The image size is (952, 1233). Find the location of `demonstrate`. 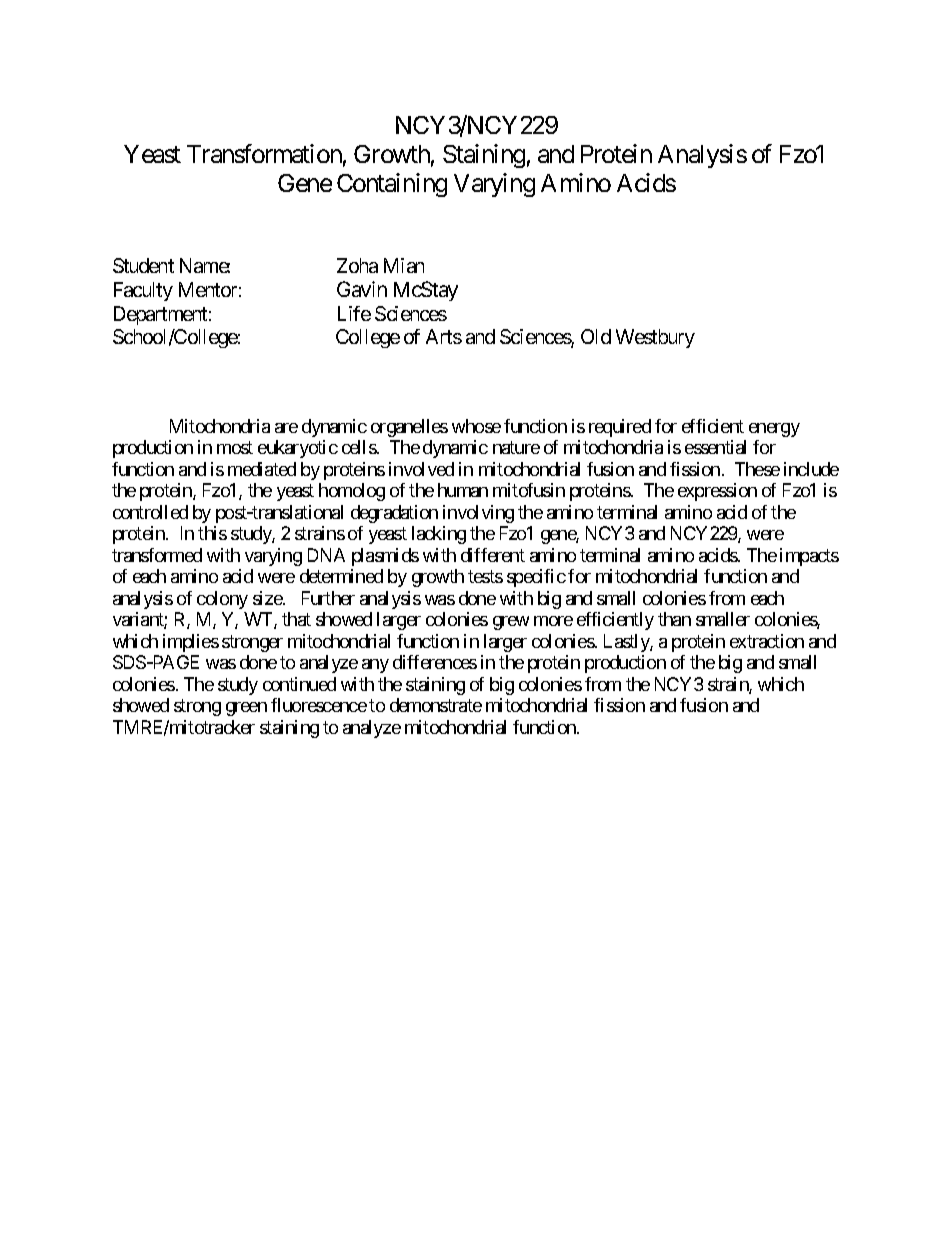

demonstrate is located at coordinates (436, 705).
